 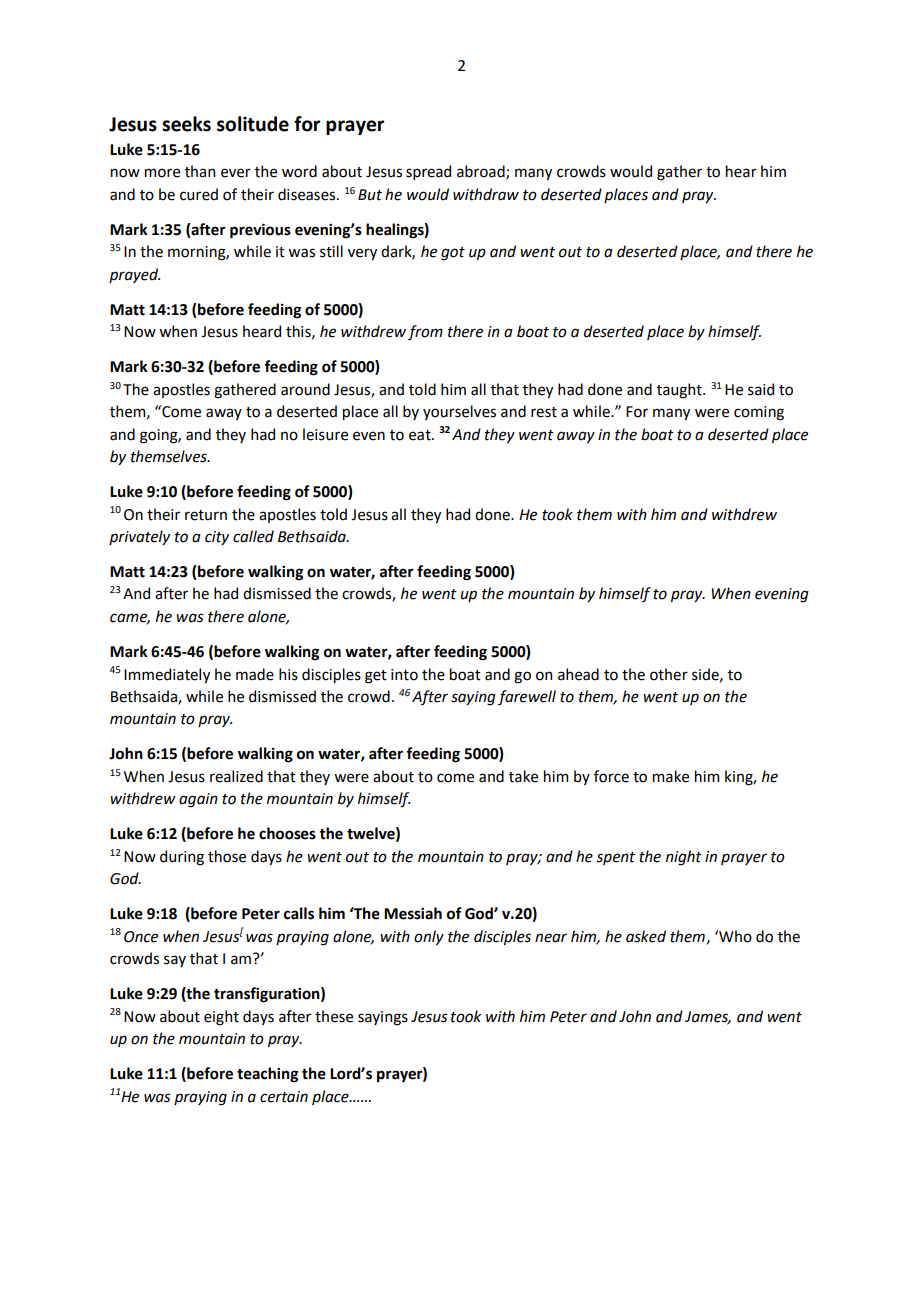 I want to click on James, so click(x=708, y=1017).
